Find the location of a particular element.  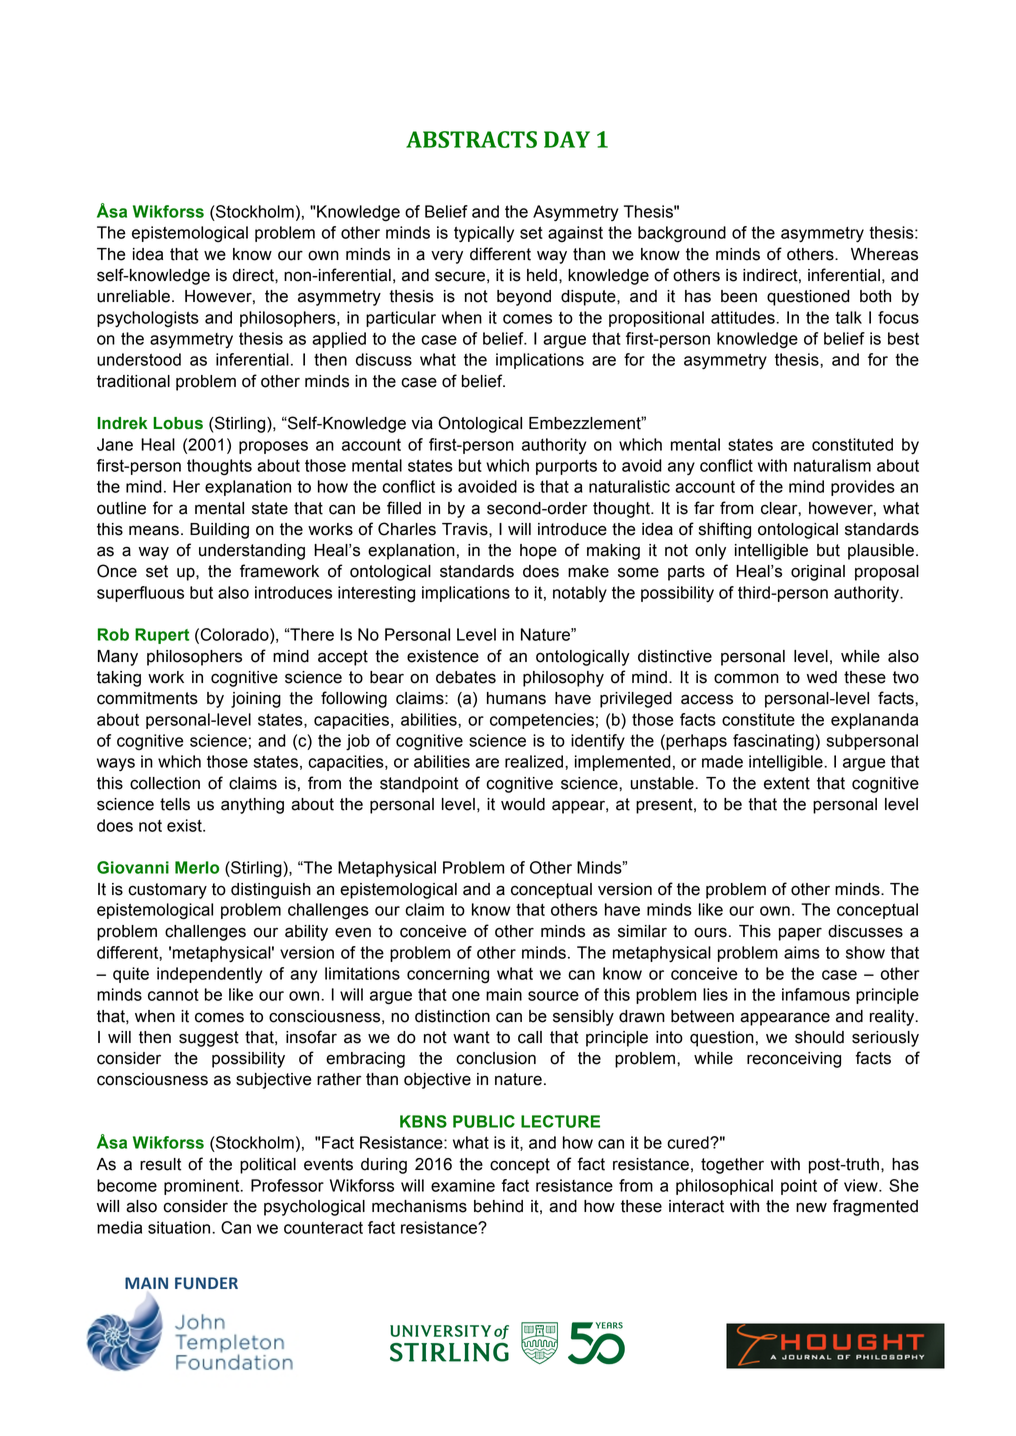

Whereas is located at coordinates (884, 254).
